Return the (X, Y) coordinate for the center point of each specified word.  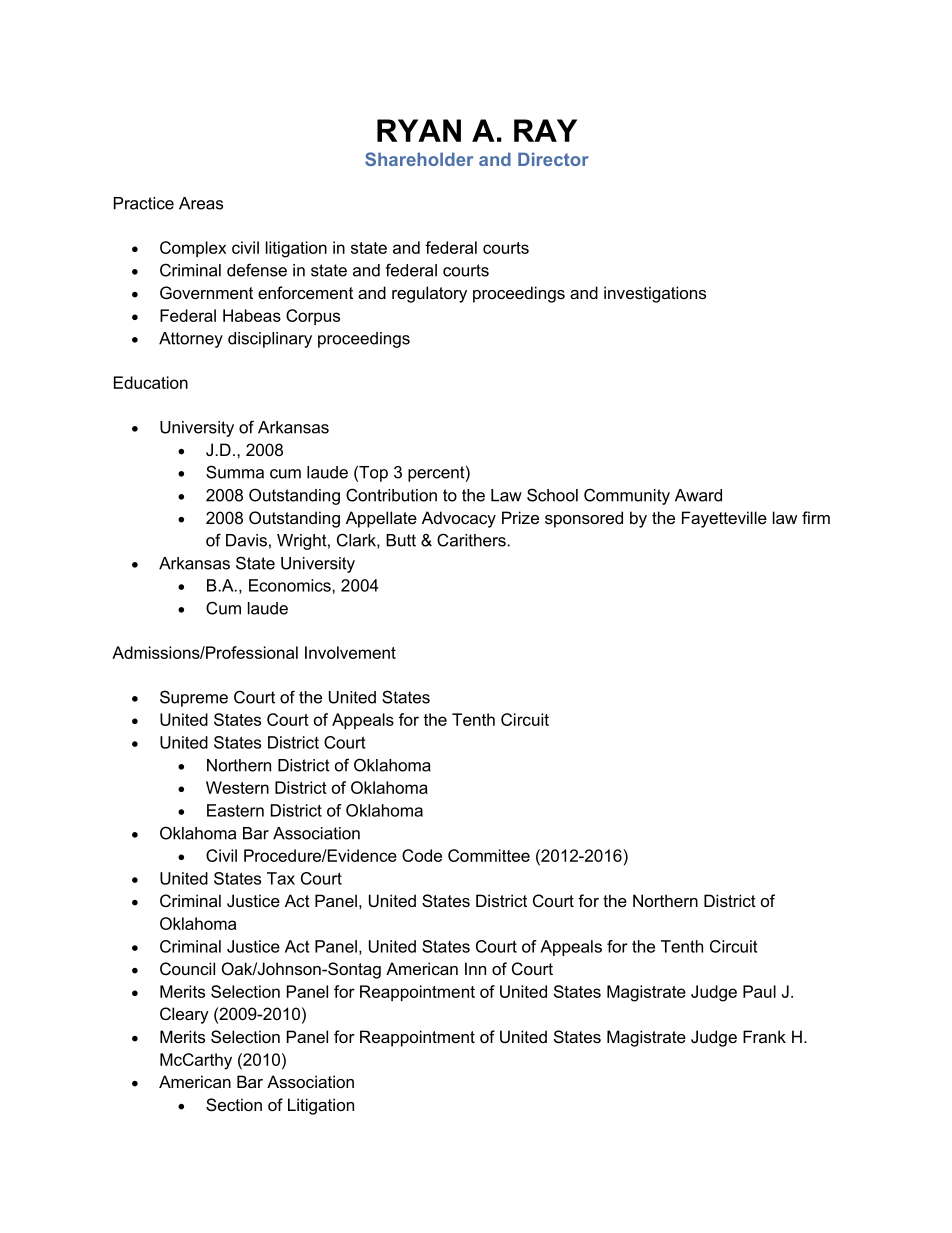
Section (234, 1104)
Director (553, 159)
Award (698, 495)
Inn (475, 968)
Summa (235, 472)
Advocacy (459, 519)
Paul (759, 991)
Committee (489, 855)
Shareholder (419, 159)
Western (237, 787)
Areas (201, 203)
